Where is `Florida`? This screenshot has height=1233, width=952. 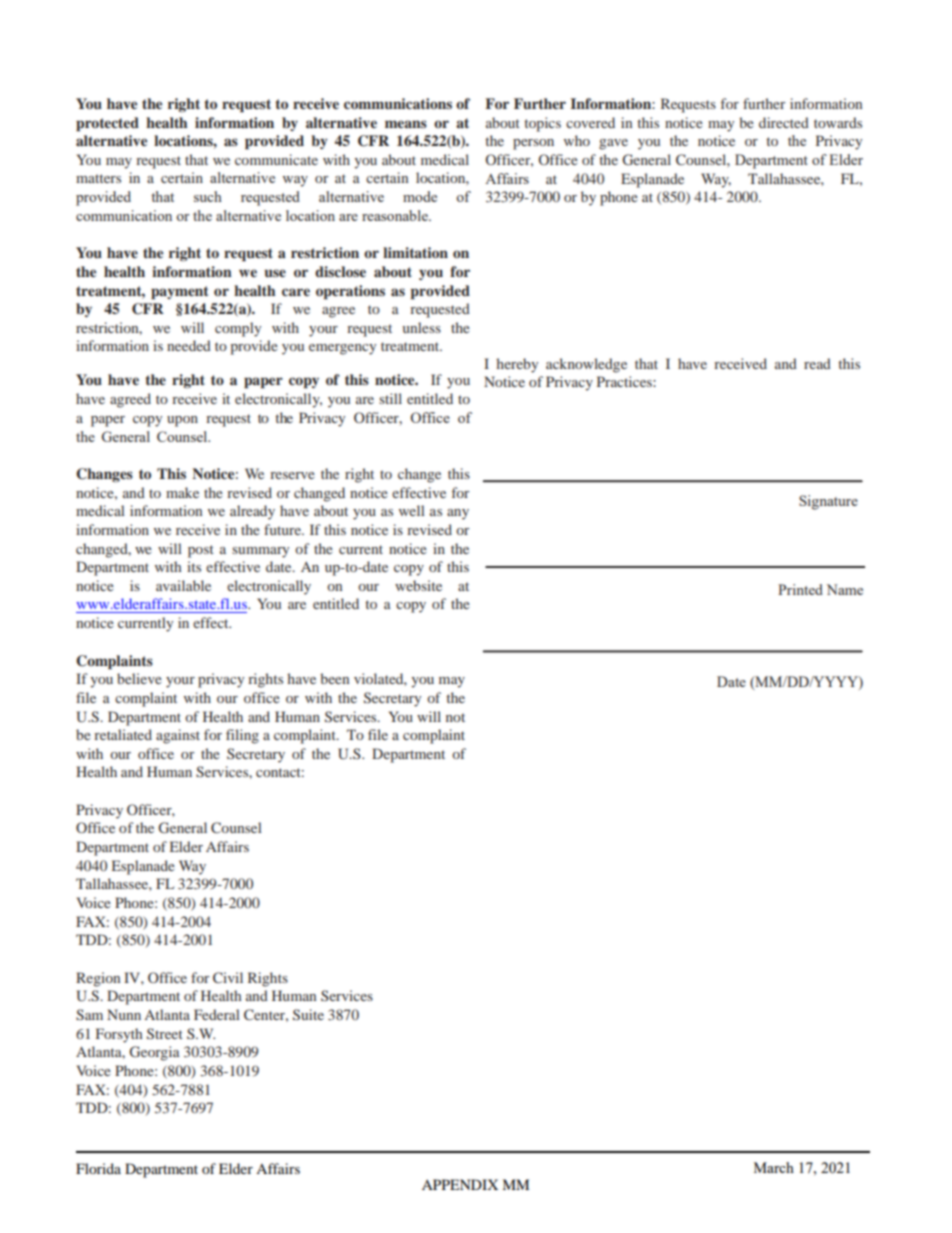
Florida is located at coordinates (98, 1168).
